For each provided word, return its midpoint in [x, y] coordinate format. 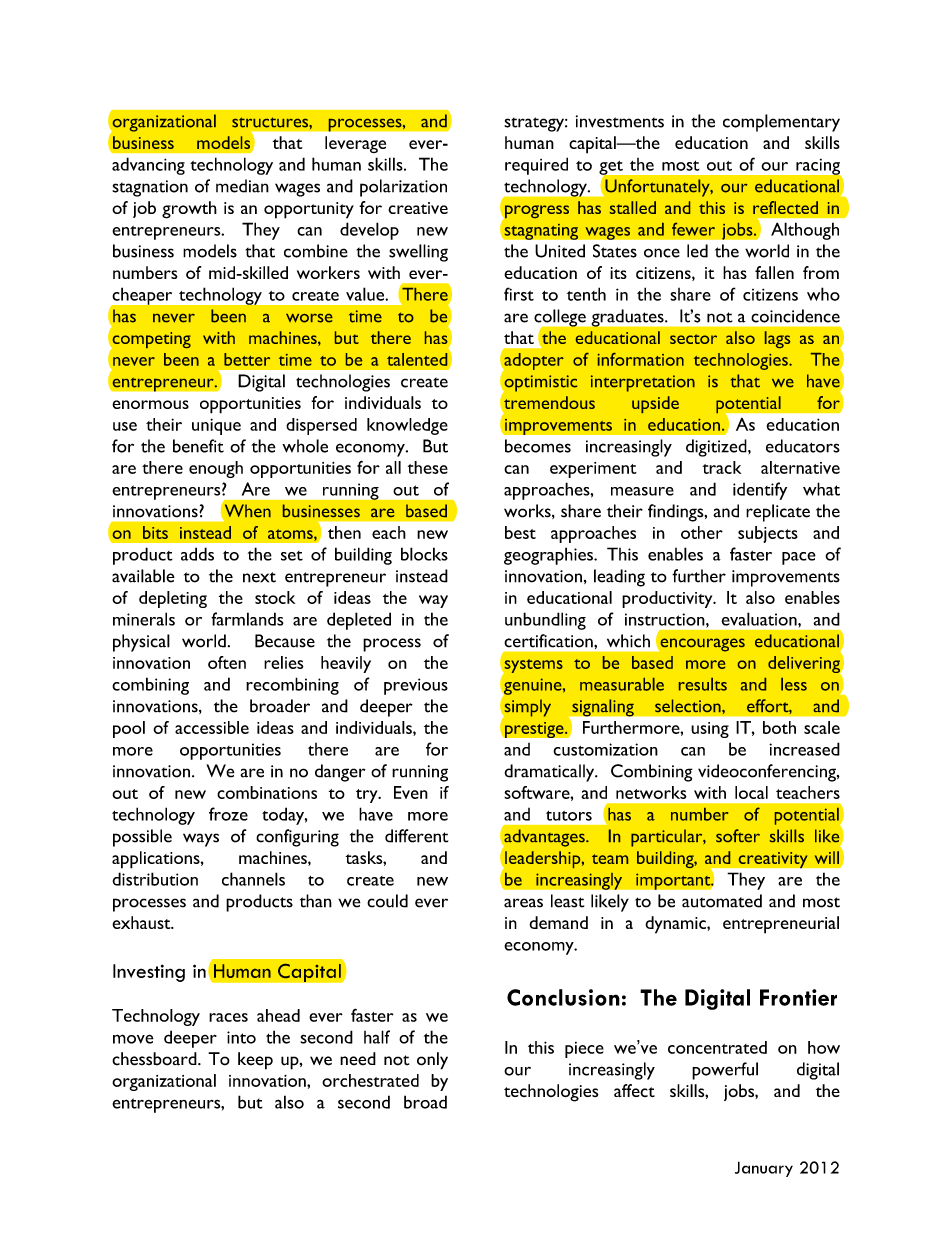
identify [760, 491]
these [428, 467]
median [242, 186]
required [536, 166]
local [751, 792]
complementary [781, 123]
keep [255, 1061]
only [432, 1061]
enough [216, 469]
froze [228, 814]
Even [411, 792]
